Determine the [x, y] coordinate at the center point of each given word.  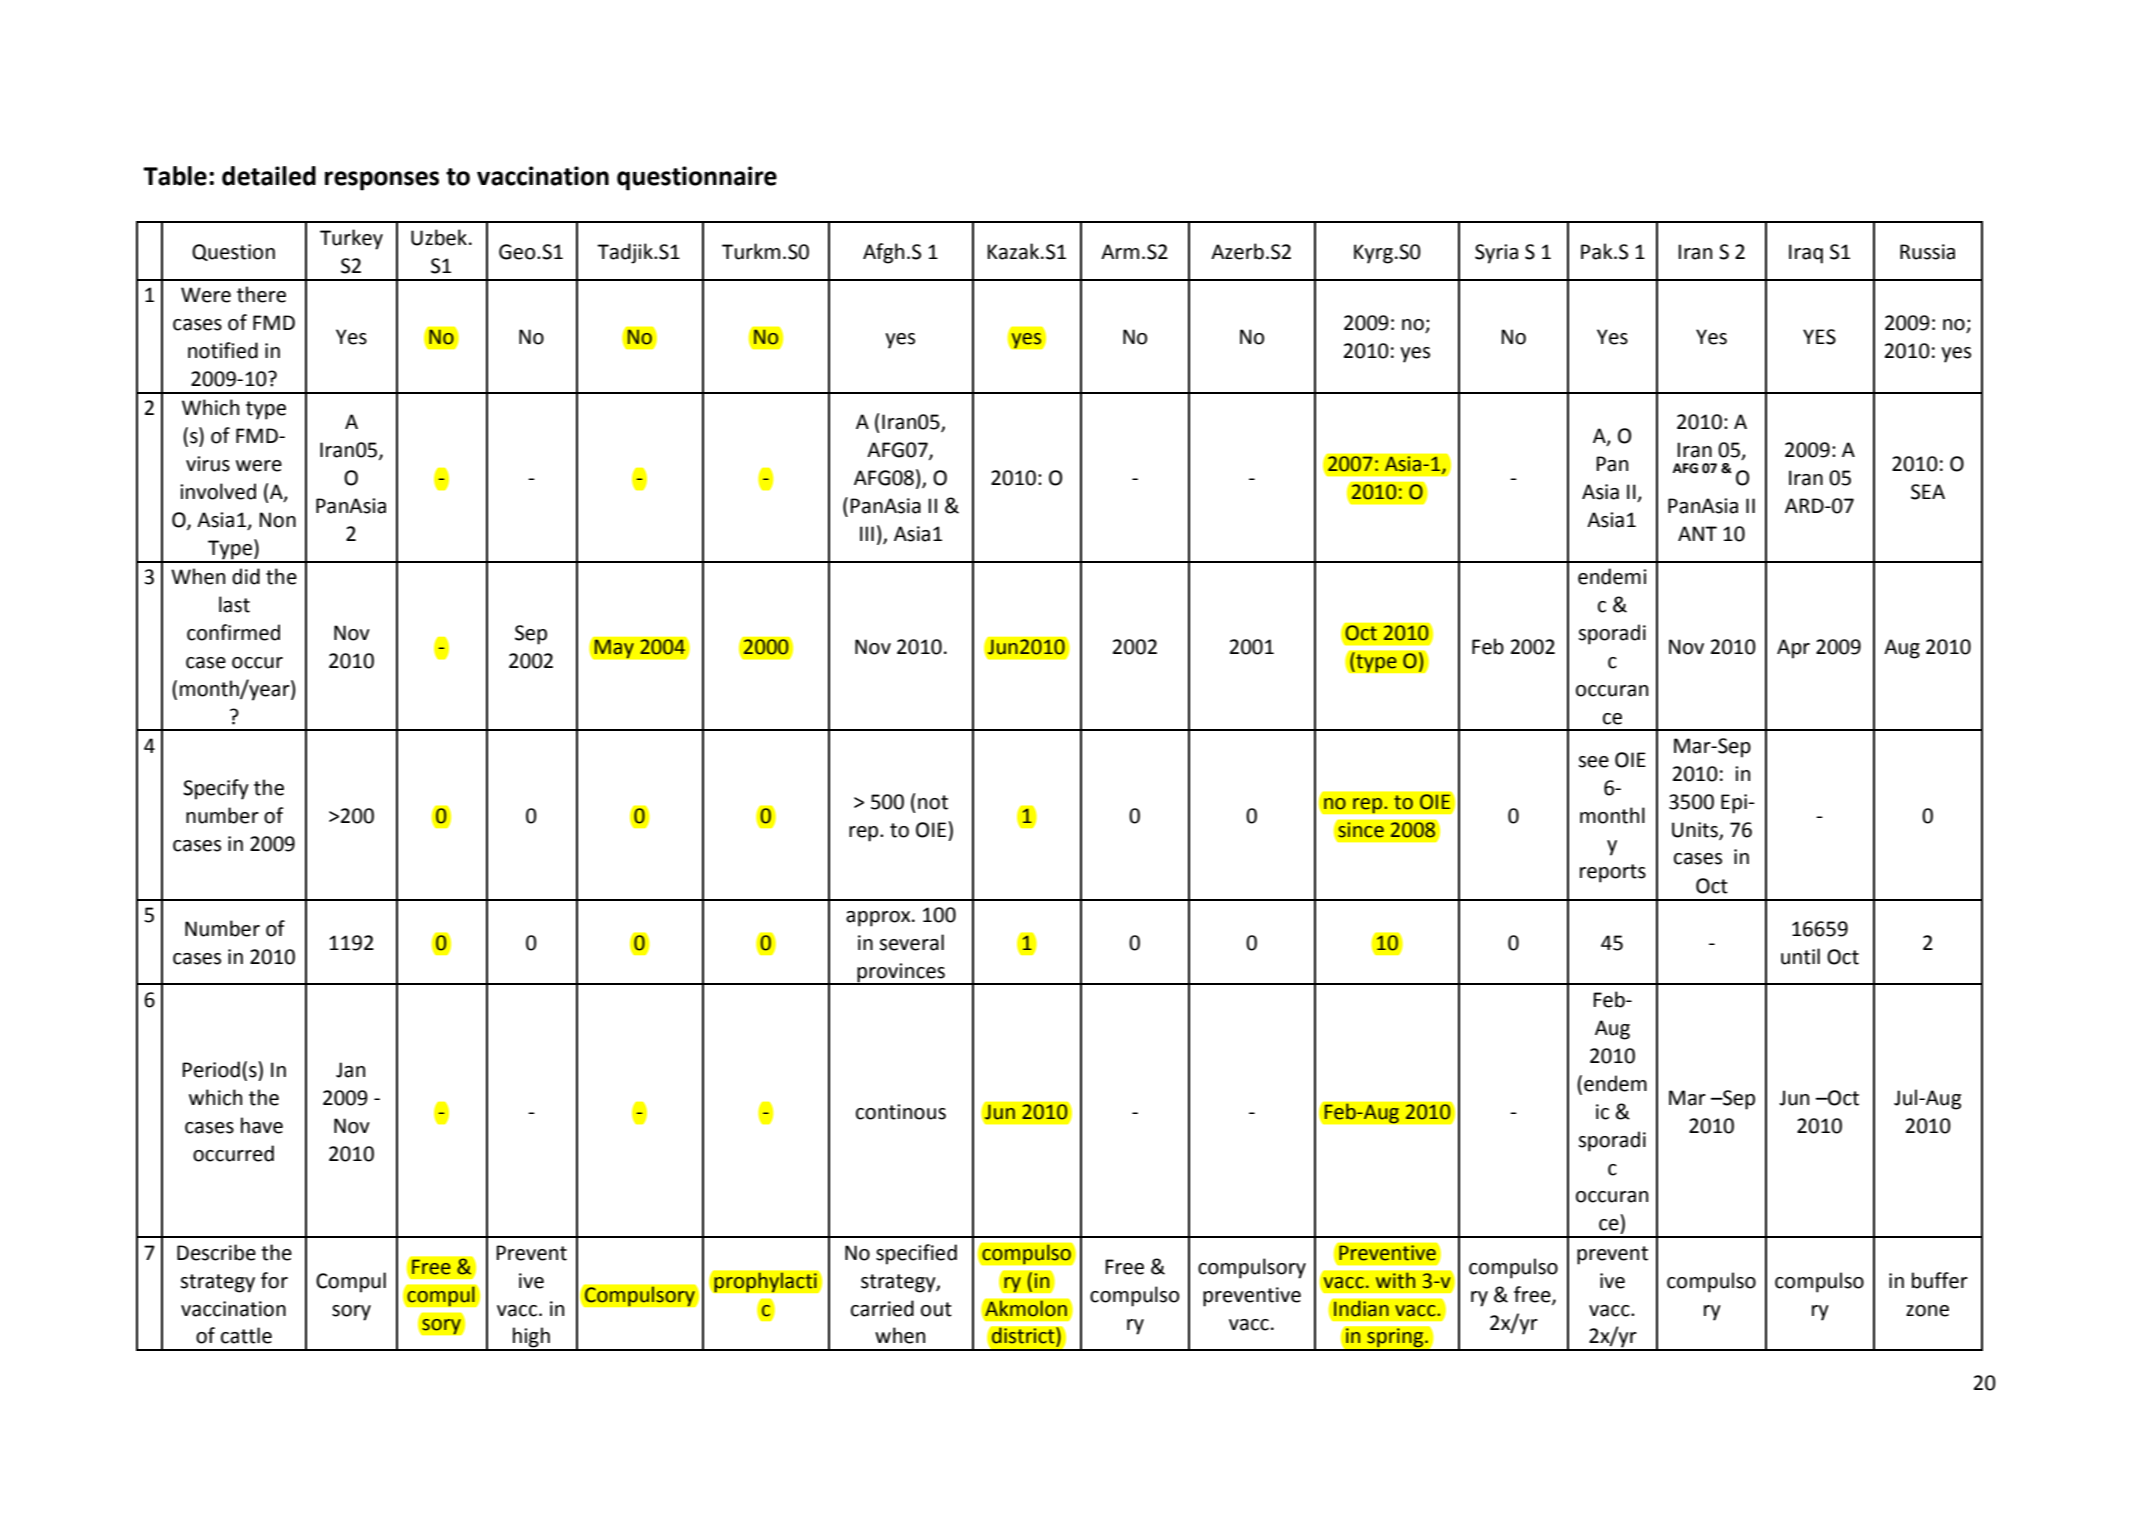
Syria [1496, 254]
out [936, 1309]
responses [382, 181]
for [274, 1280]
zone [1927, 1311]
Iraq [1806, 254]
